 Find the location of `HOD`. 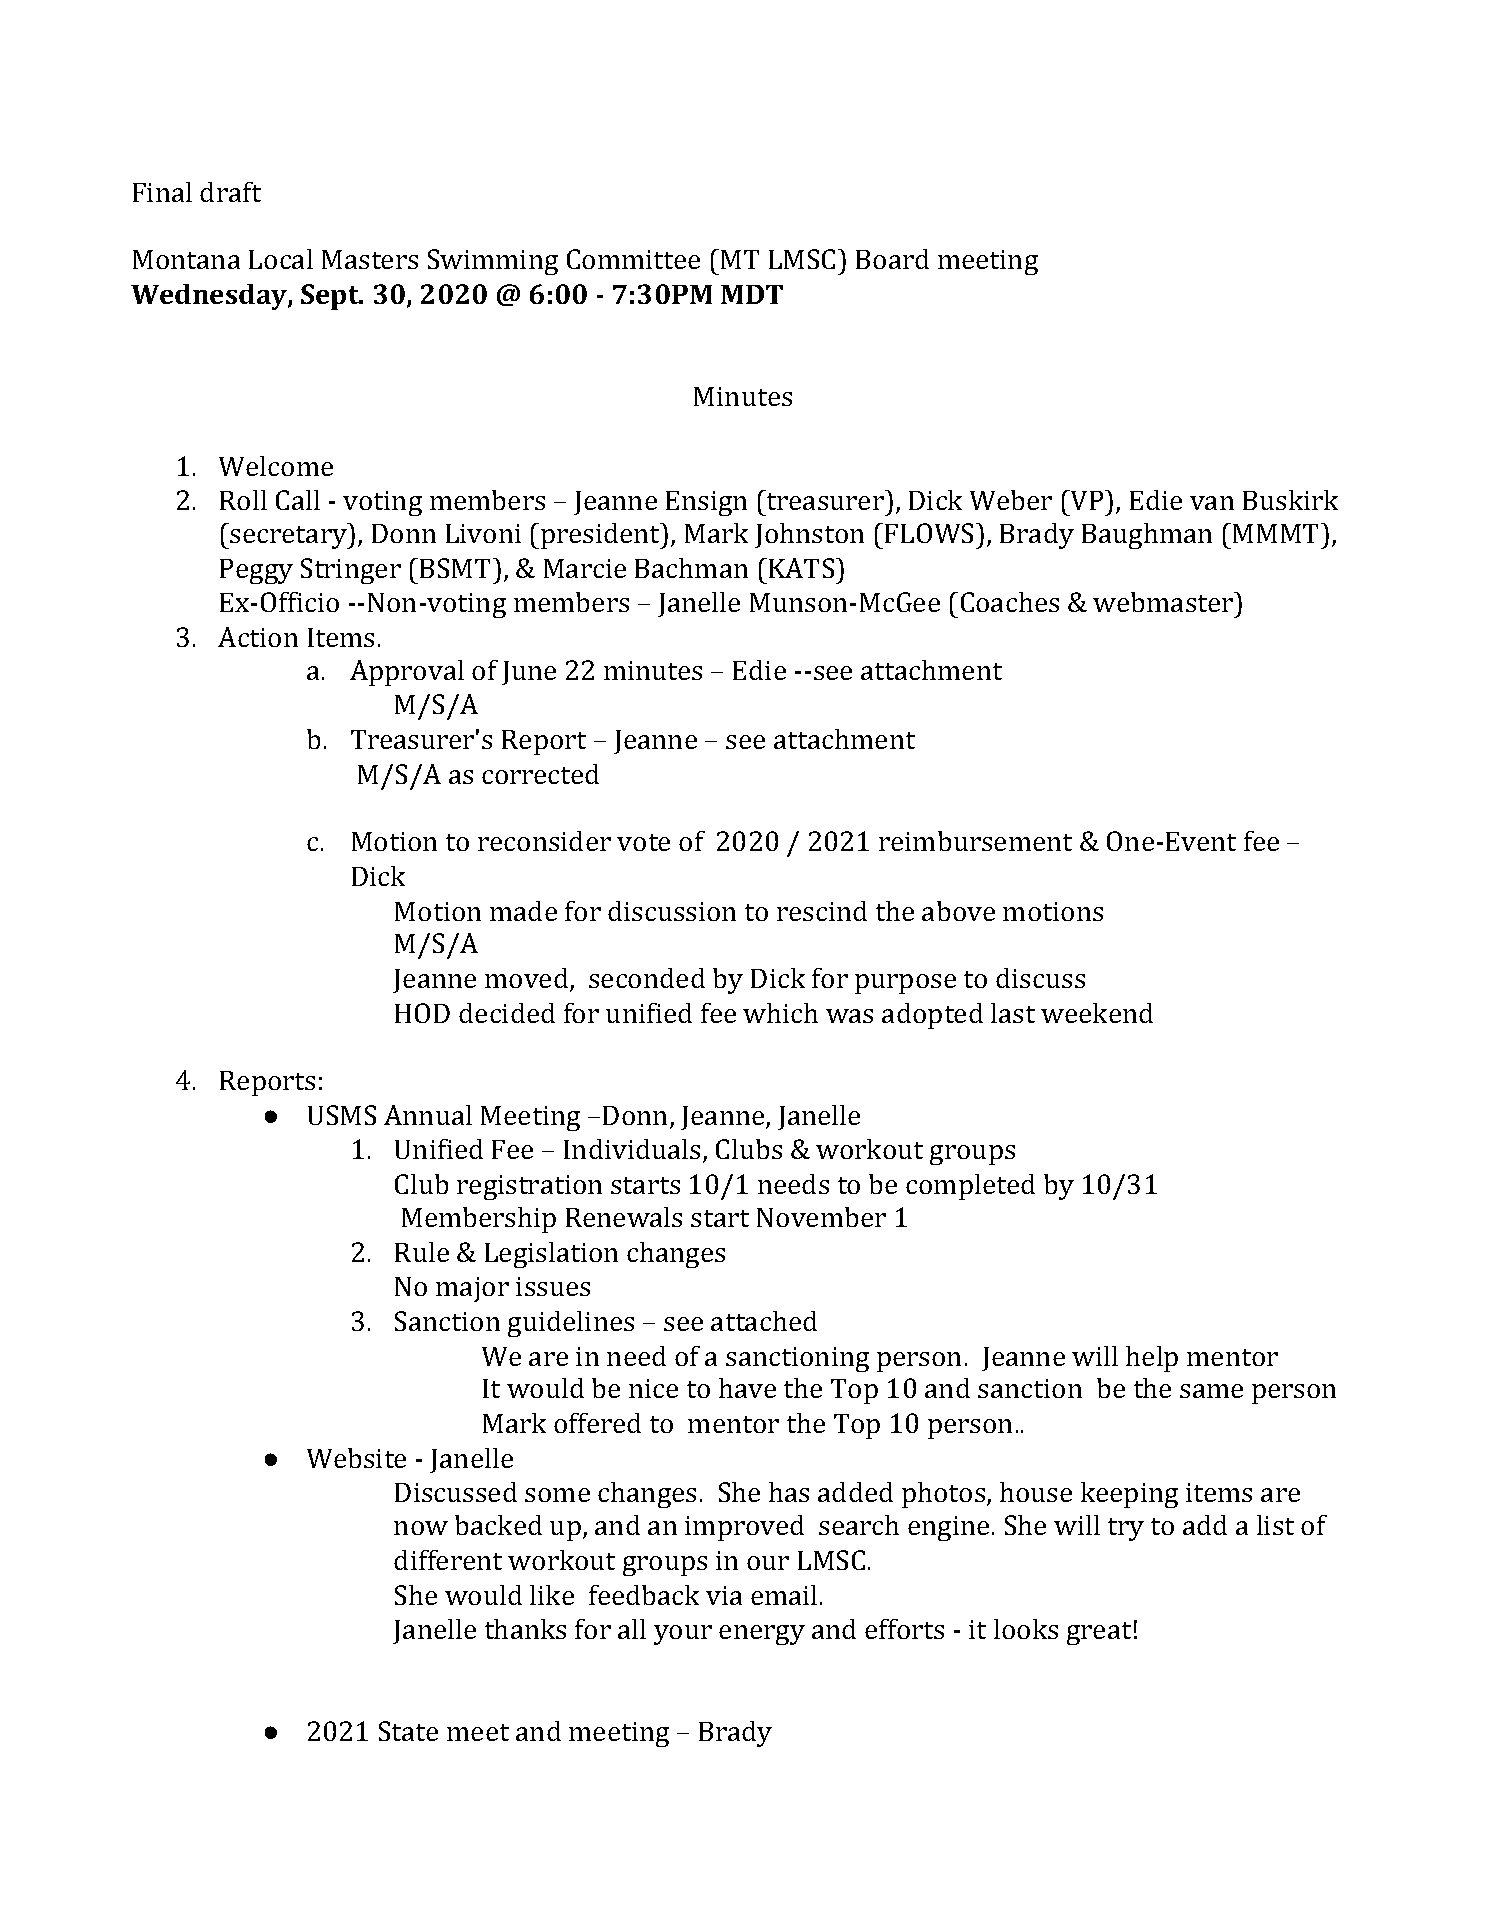

HOD is located at coordinates (422, 1013).
